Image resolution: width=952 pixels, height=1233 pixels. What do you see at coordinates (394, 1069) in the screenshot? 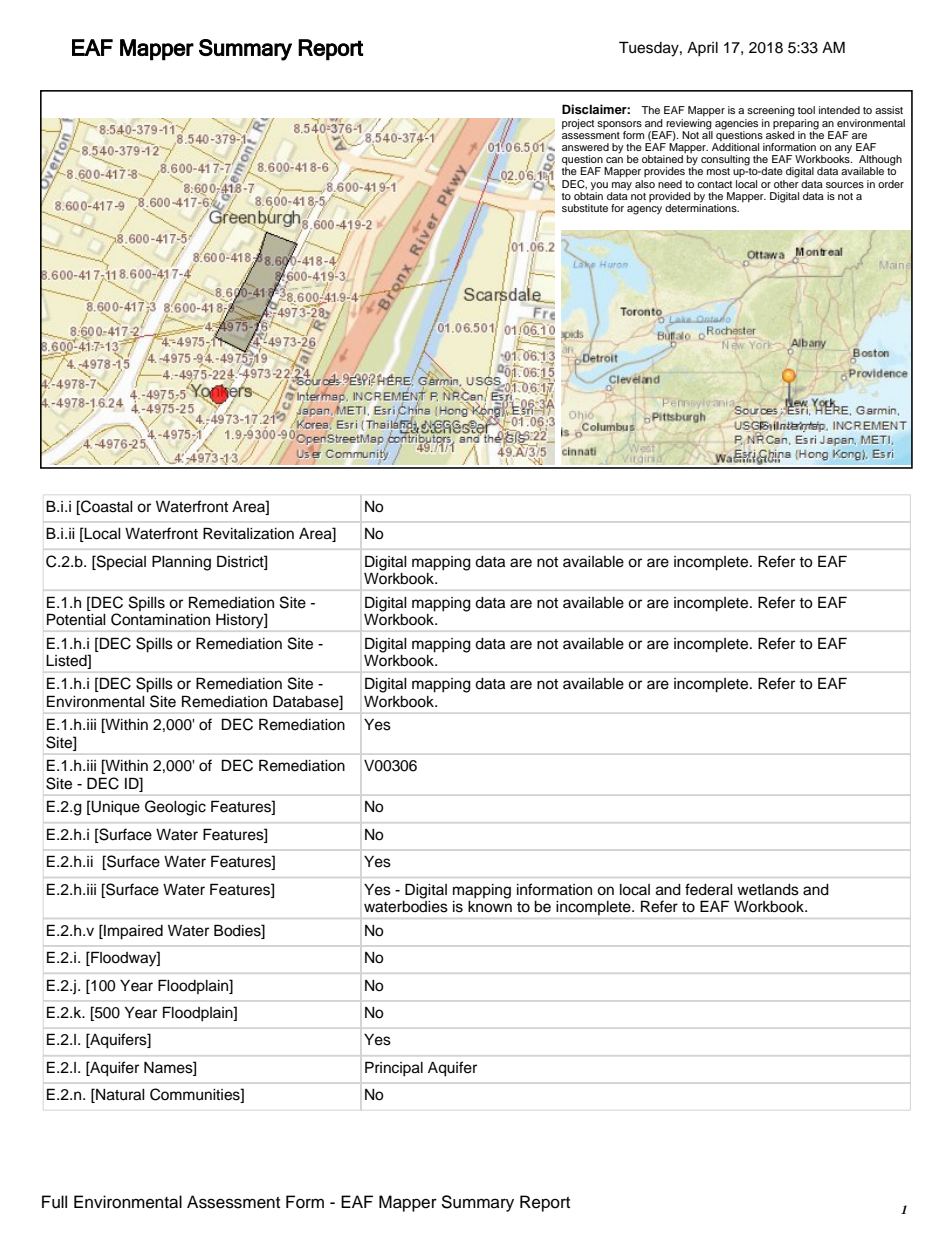
I see `Principal` at bounding box center [394, 1069].
